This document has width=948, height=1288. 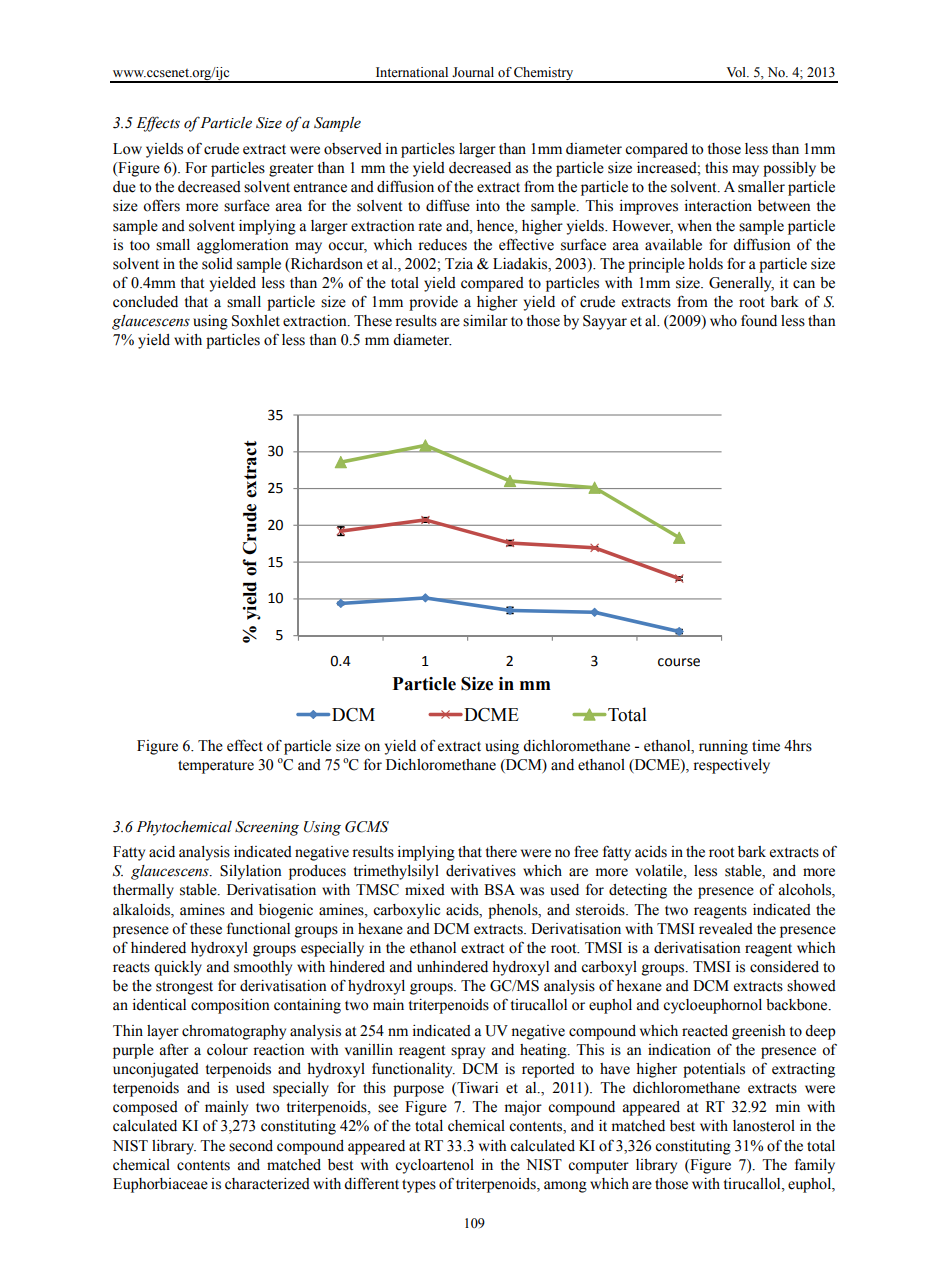 What do you see at coordinates (216, 767) in the document?
I see `temperature` at bounding box center [216, 767].
